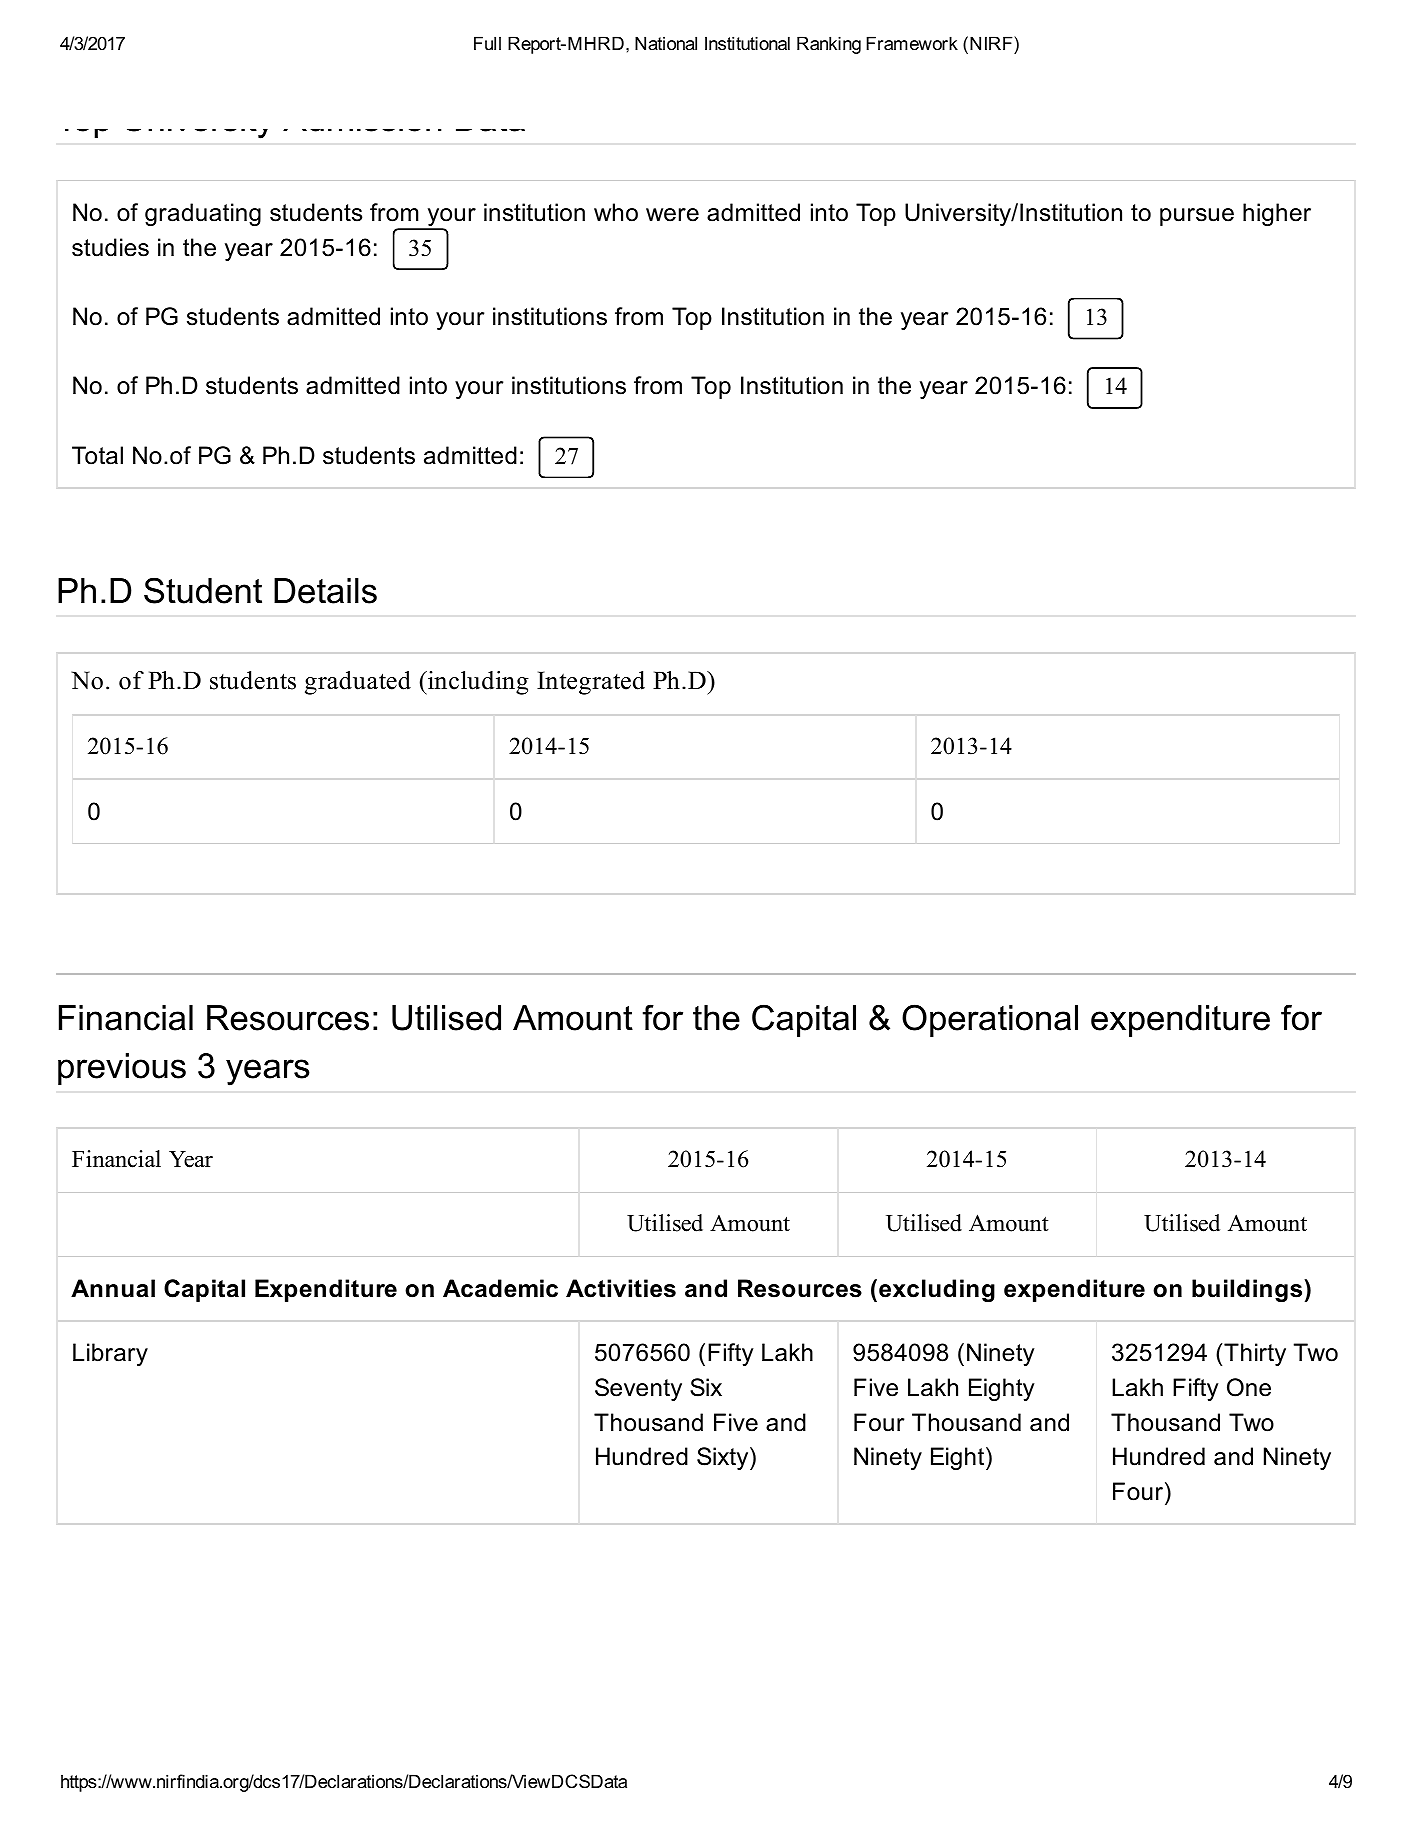  What do you see at coordinates (110, 1354) in the document?
I see `Library` at bounding box center [110, 1354].
